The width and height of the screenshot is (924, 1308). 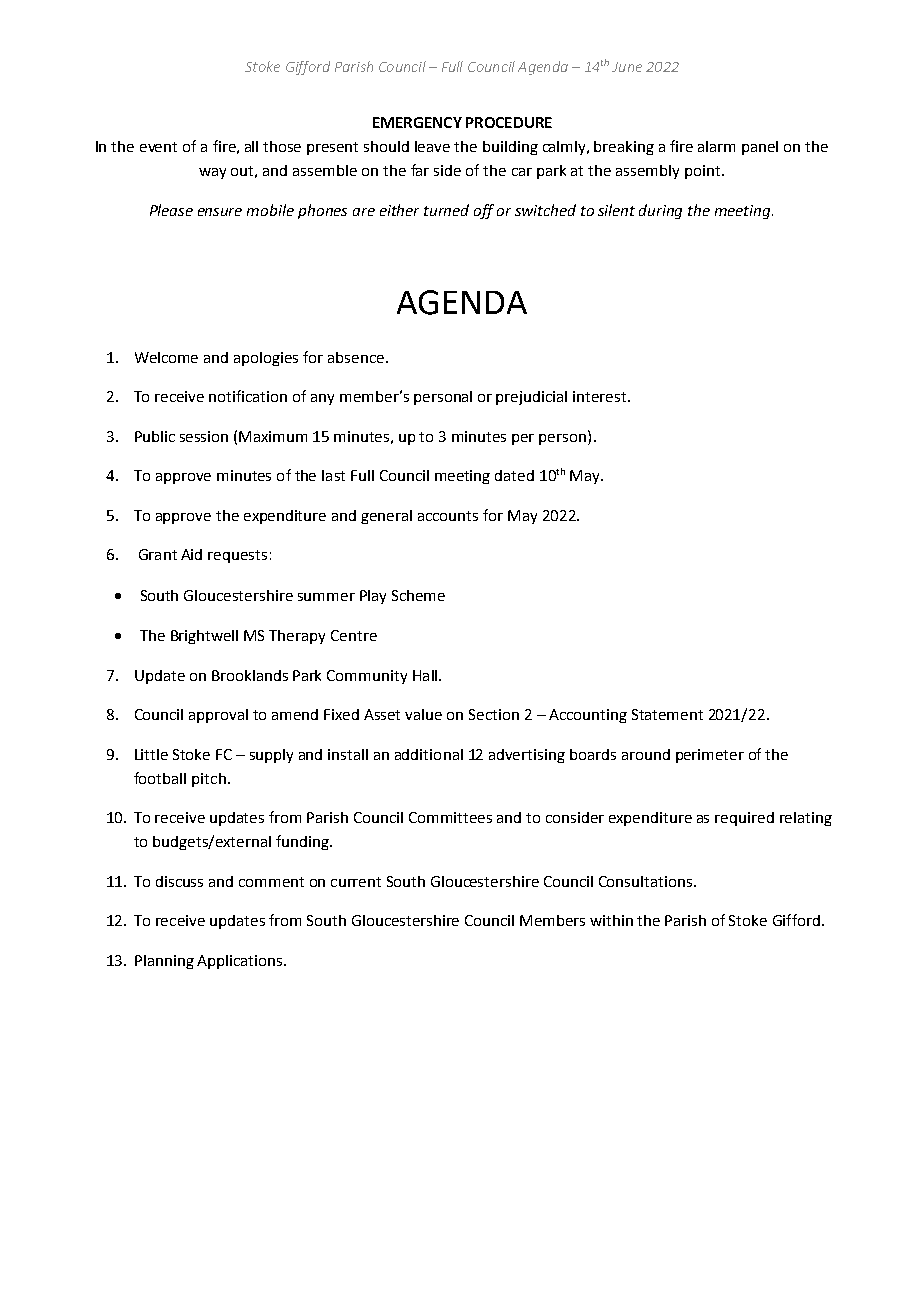 I want to click on alarm, so click(x=716, y=146).
